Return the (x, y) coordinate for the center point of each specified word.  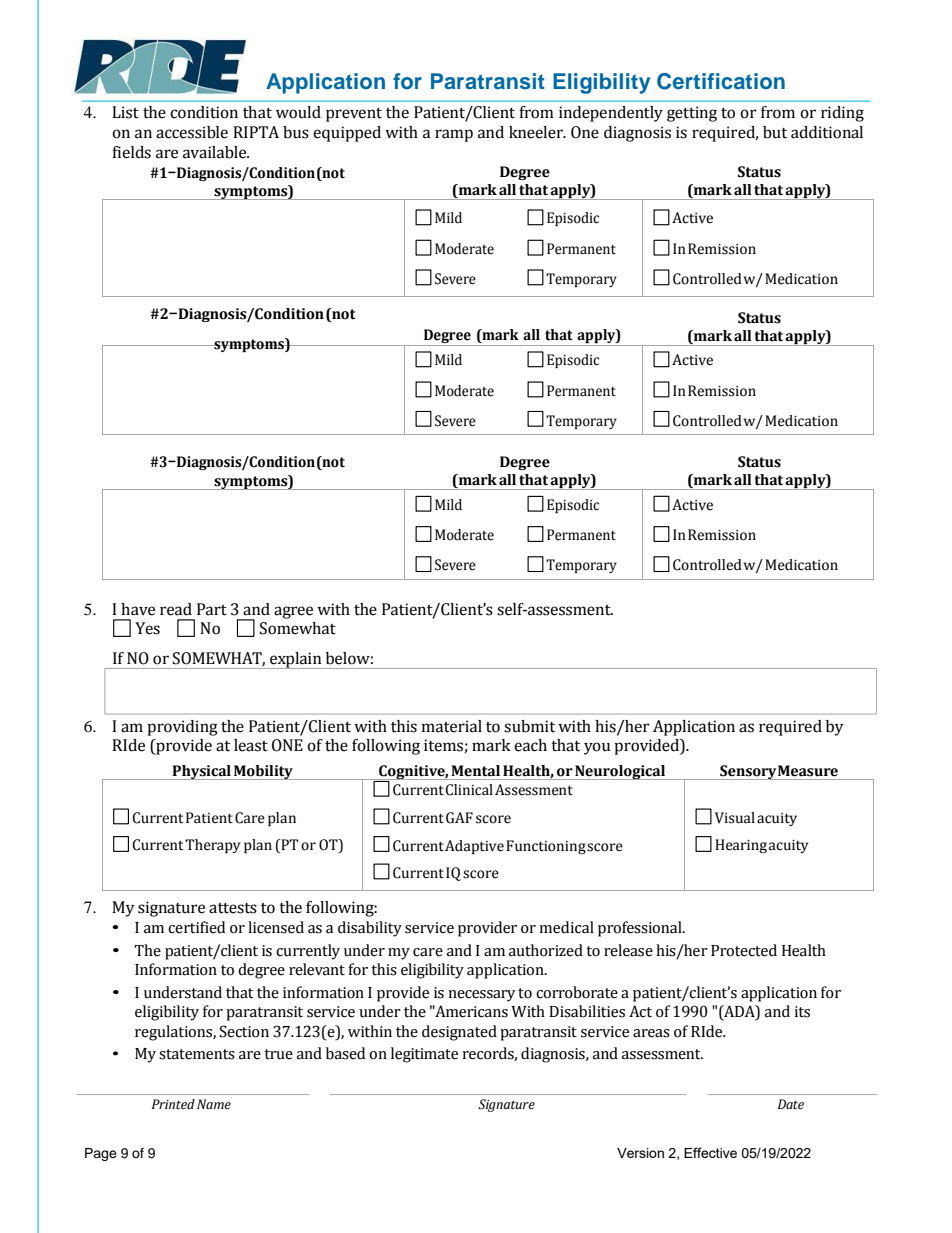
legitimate (424, 1055)
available (216, 152)
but (775, 132)
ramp (454, 135)
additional (827, 132)
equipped (347, 134)
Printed (173, 1104)
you (597, 748)
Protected (744, 950)
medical (566, 927)
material (452, 726)
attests (233, 908)
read (176, 609)
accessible (192, 132)
